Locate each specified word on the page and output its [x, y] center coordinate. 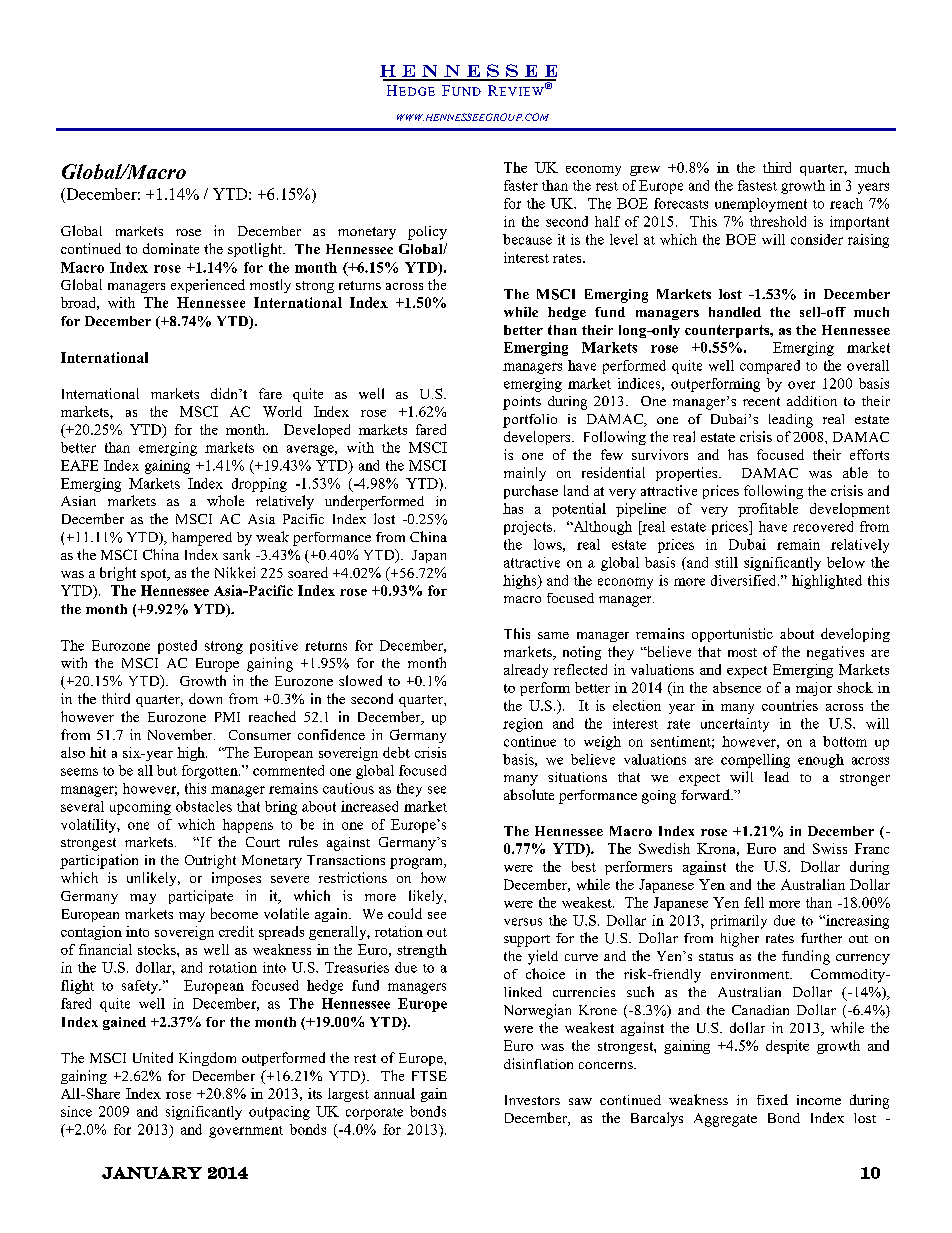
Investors [532, 1100]
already [526, 671]
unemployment [761, 205]
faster [521, 185]
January [152, 1173]
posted [177, 647]
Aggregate [725, 1120]
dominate [171, 248]
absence [737, 687]
